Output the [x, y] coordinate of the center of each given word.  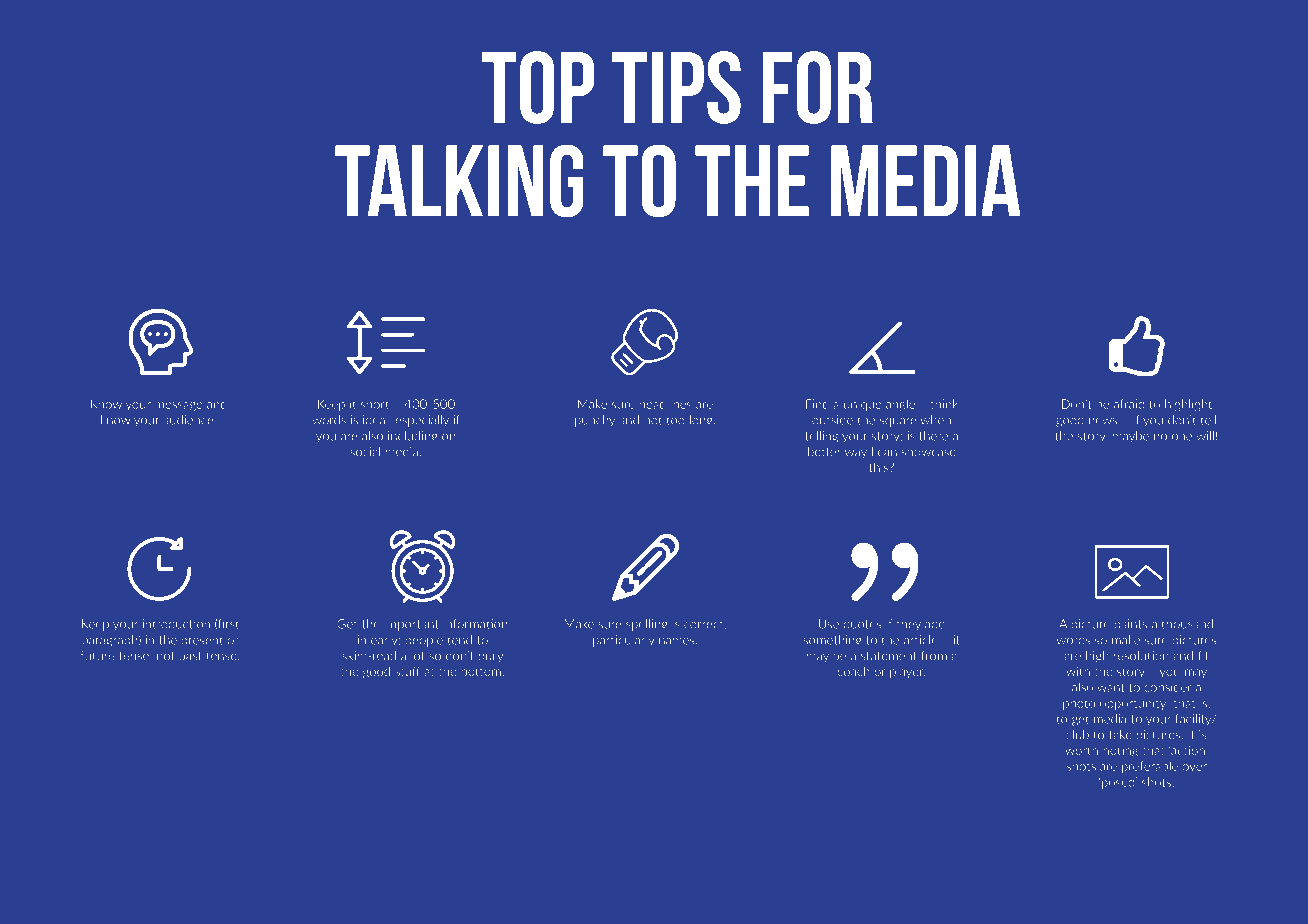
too [676, 420]
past [190, 657]
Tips [676, 87]
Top [538, 87]
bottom [481, 671]
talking [459, 181]
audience [189, 420]
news [1103, 421]
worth [1081, 750]
